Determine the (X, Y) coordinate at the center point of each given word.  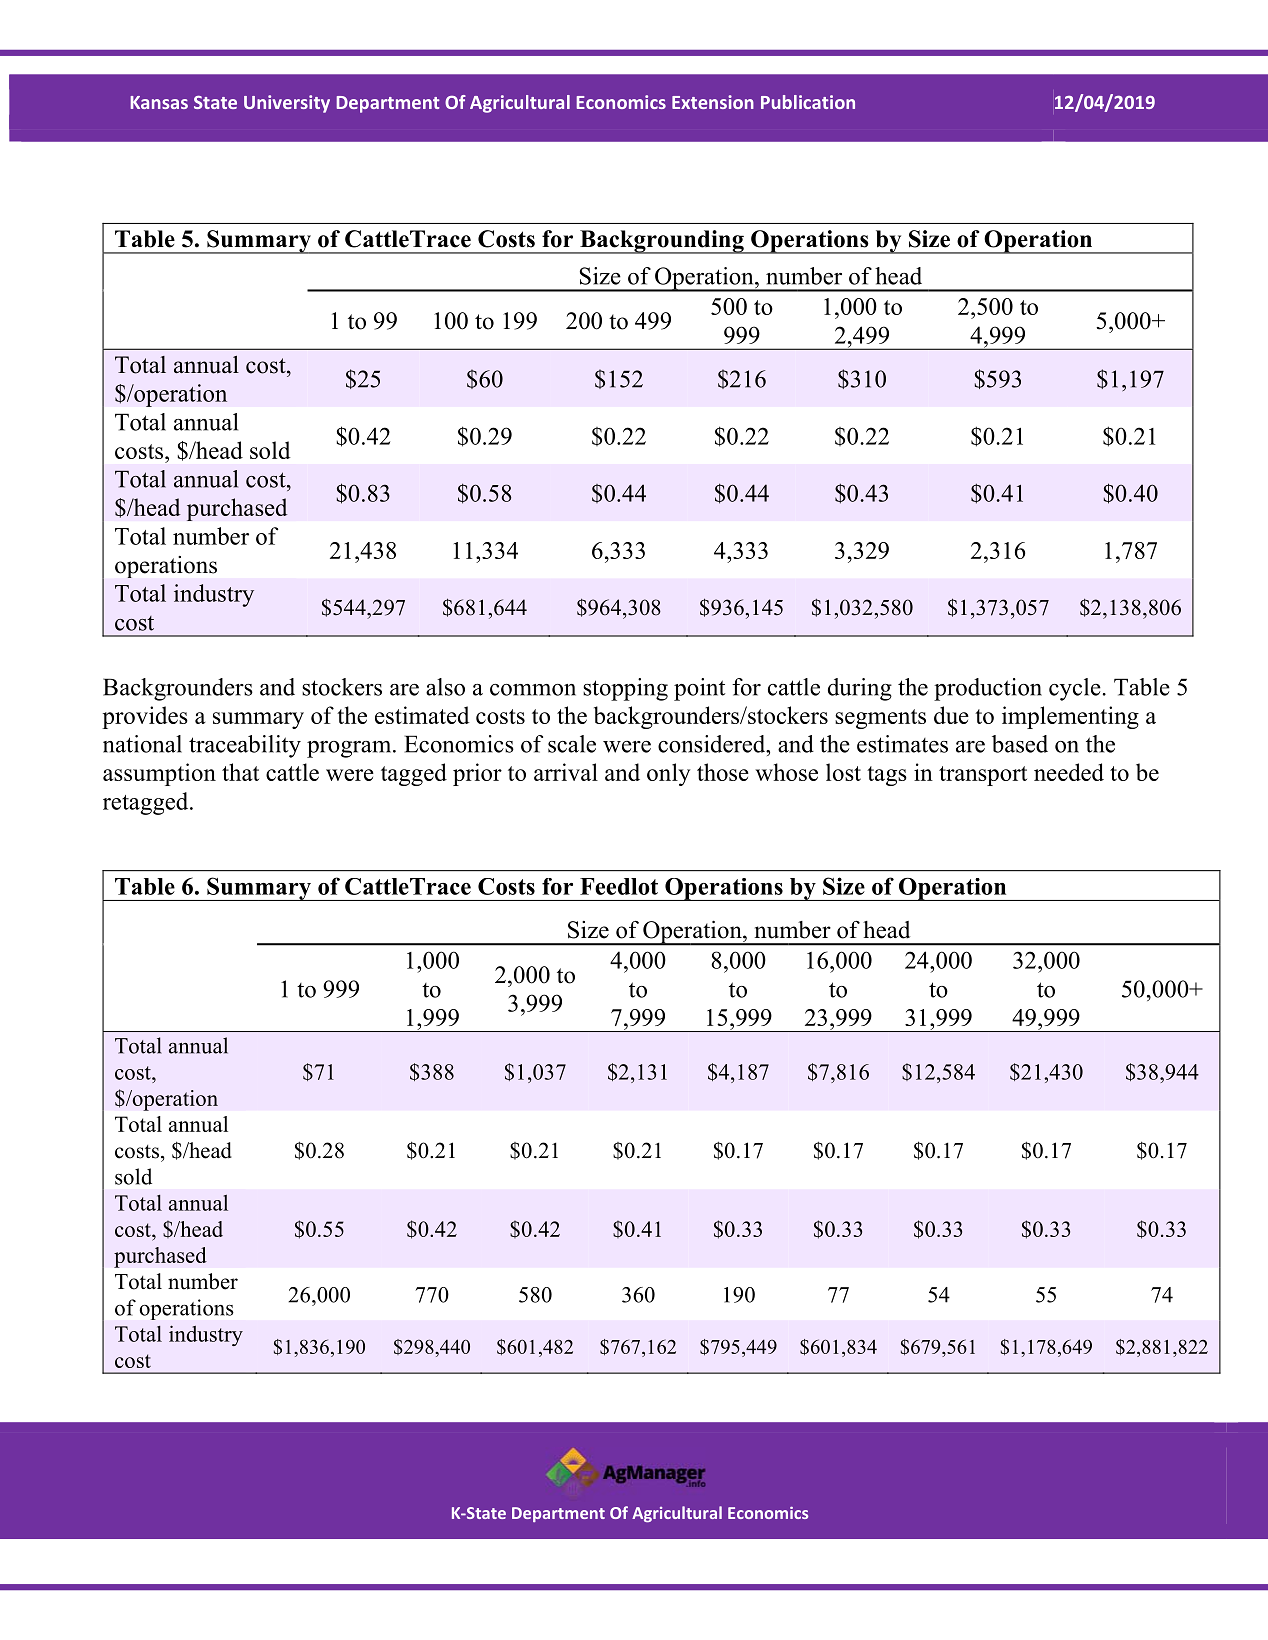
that (240, 772)
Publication (808, 102)
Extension (713, 102)
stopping (625, 689)
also (445, 687)
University (287, 104)
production (988, 689)
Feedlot (619, 886)
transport (983, 776)
